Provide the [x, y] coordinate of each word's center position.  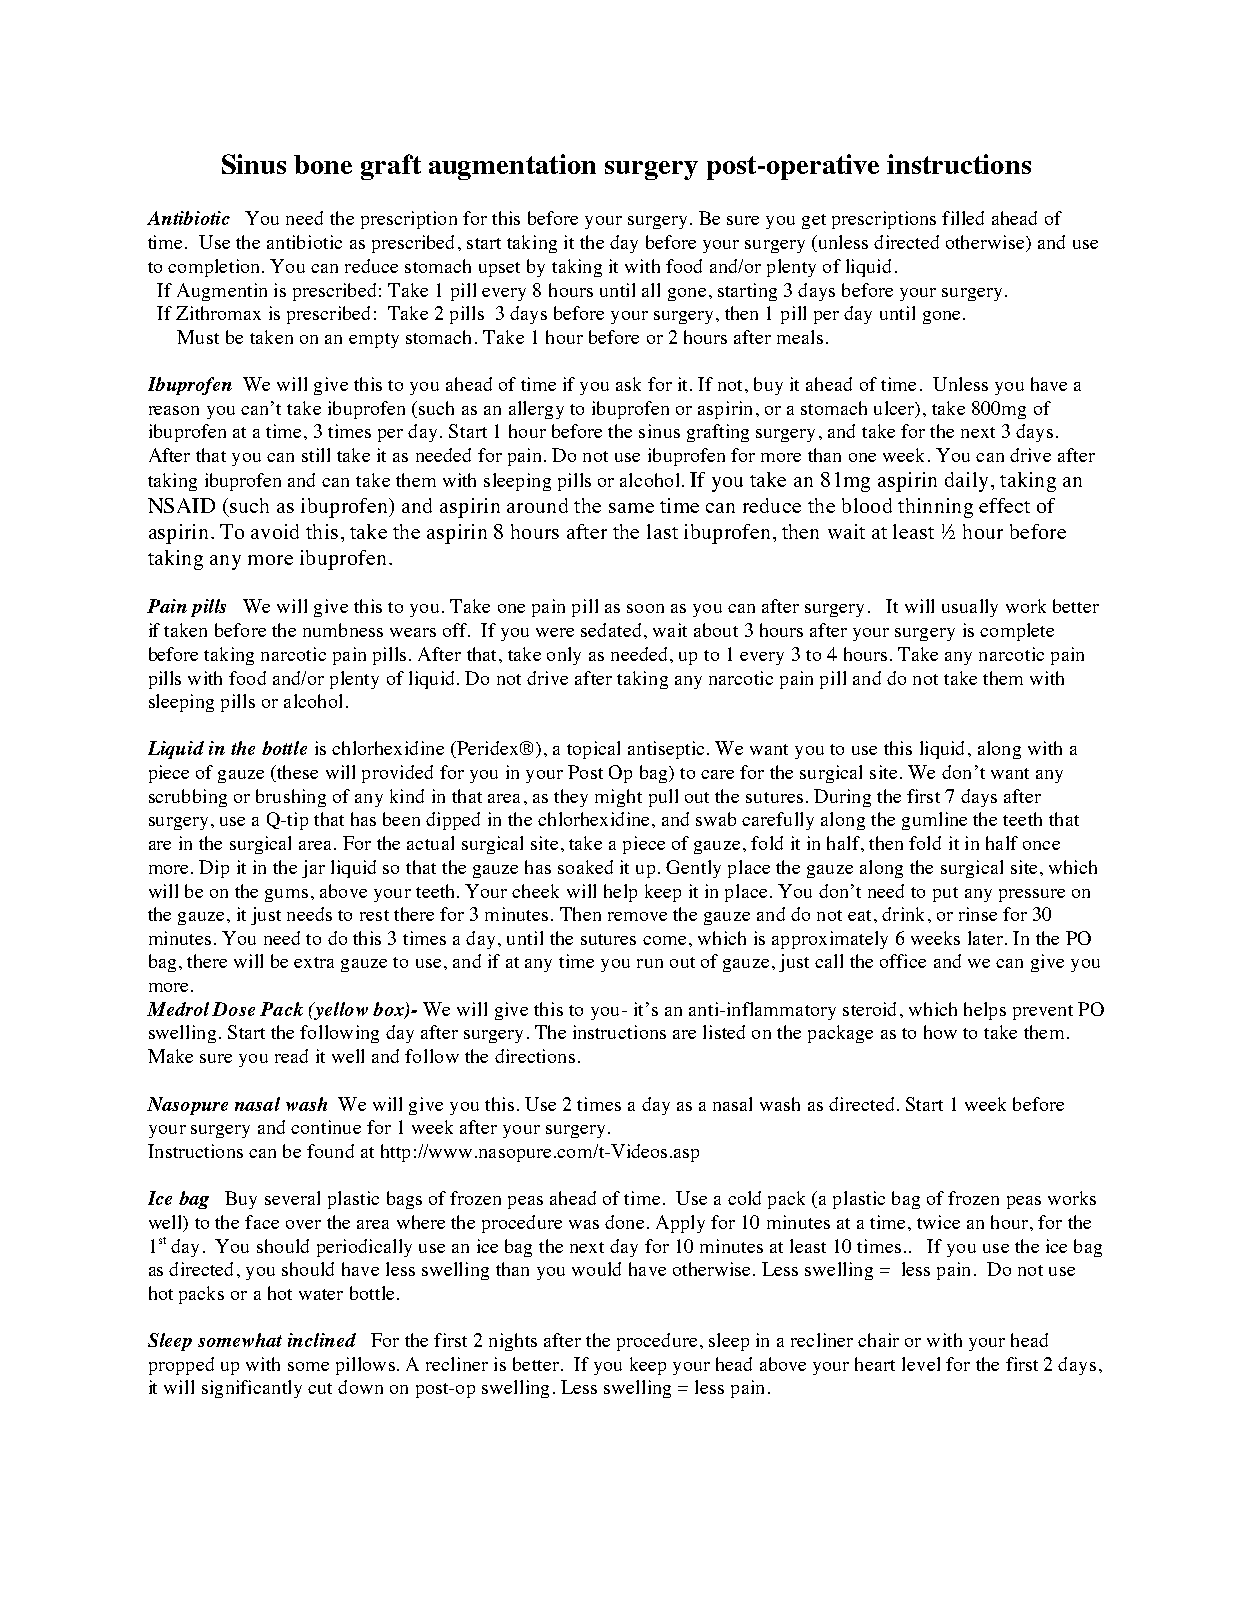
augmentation [512, 167]
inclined [322, 1340]
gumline [934, 821]
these [296, 773]
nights [513, 1342]
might [618, 798]
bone [323, 164]
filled [963, 218]
